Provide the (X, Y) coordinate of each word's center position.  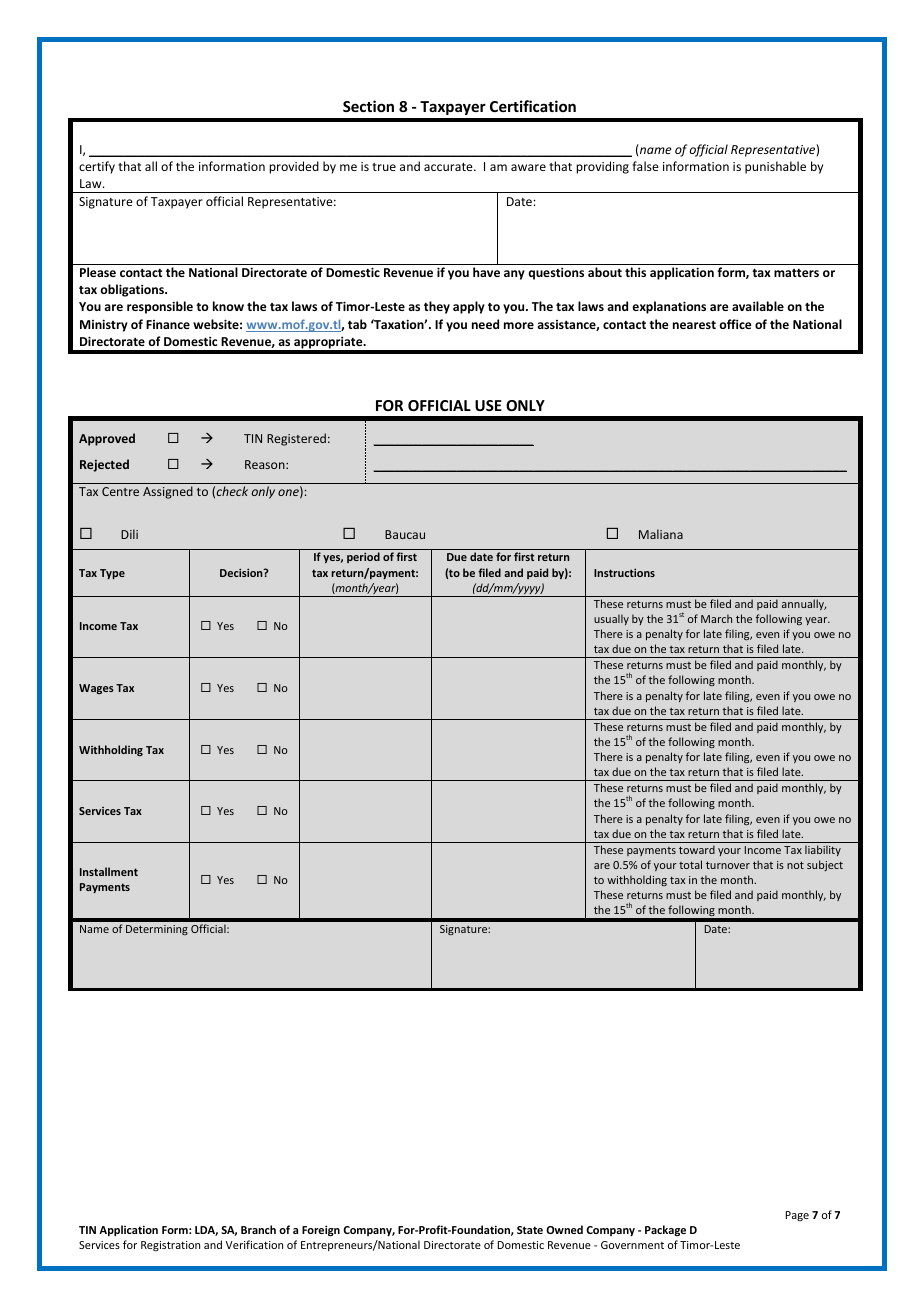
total (690, 864)
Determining (157, 930)
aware (528, 167)
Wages (96, 689)
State (530, 1230)
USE (488, 405)
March (716, 618)
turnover (728, 865)
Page (797, 1216)
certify (97, 167)
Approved (107, 439)
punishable (775, 167)
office (735, 324)
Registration (170, 1246)
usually (611, 619)
